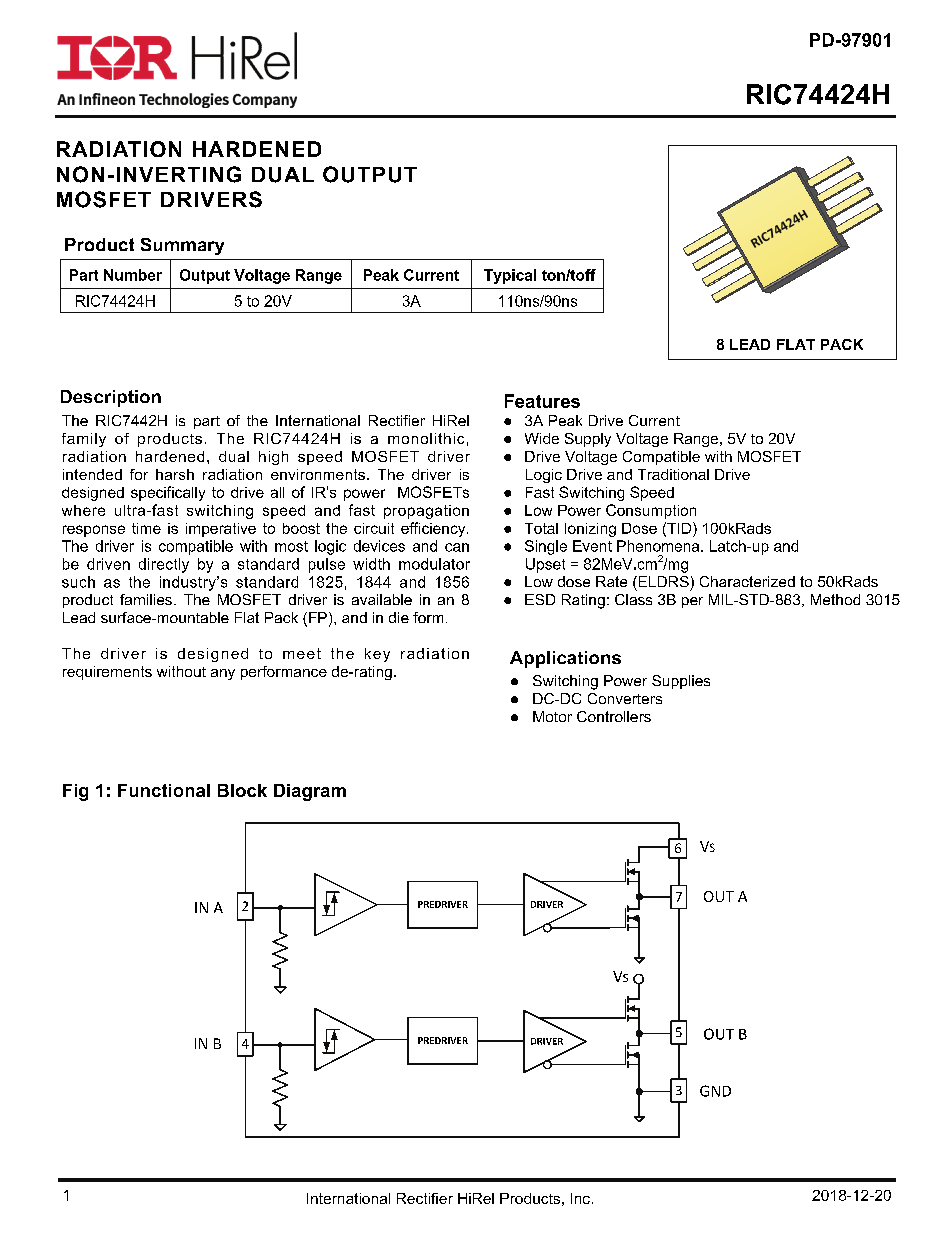  What do you see at coordinates (510, 276) in the screenshot?
I see `Typical` at bounding box center [510, 276].
